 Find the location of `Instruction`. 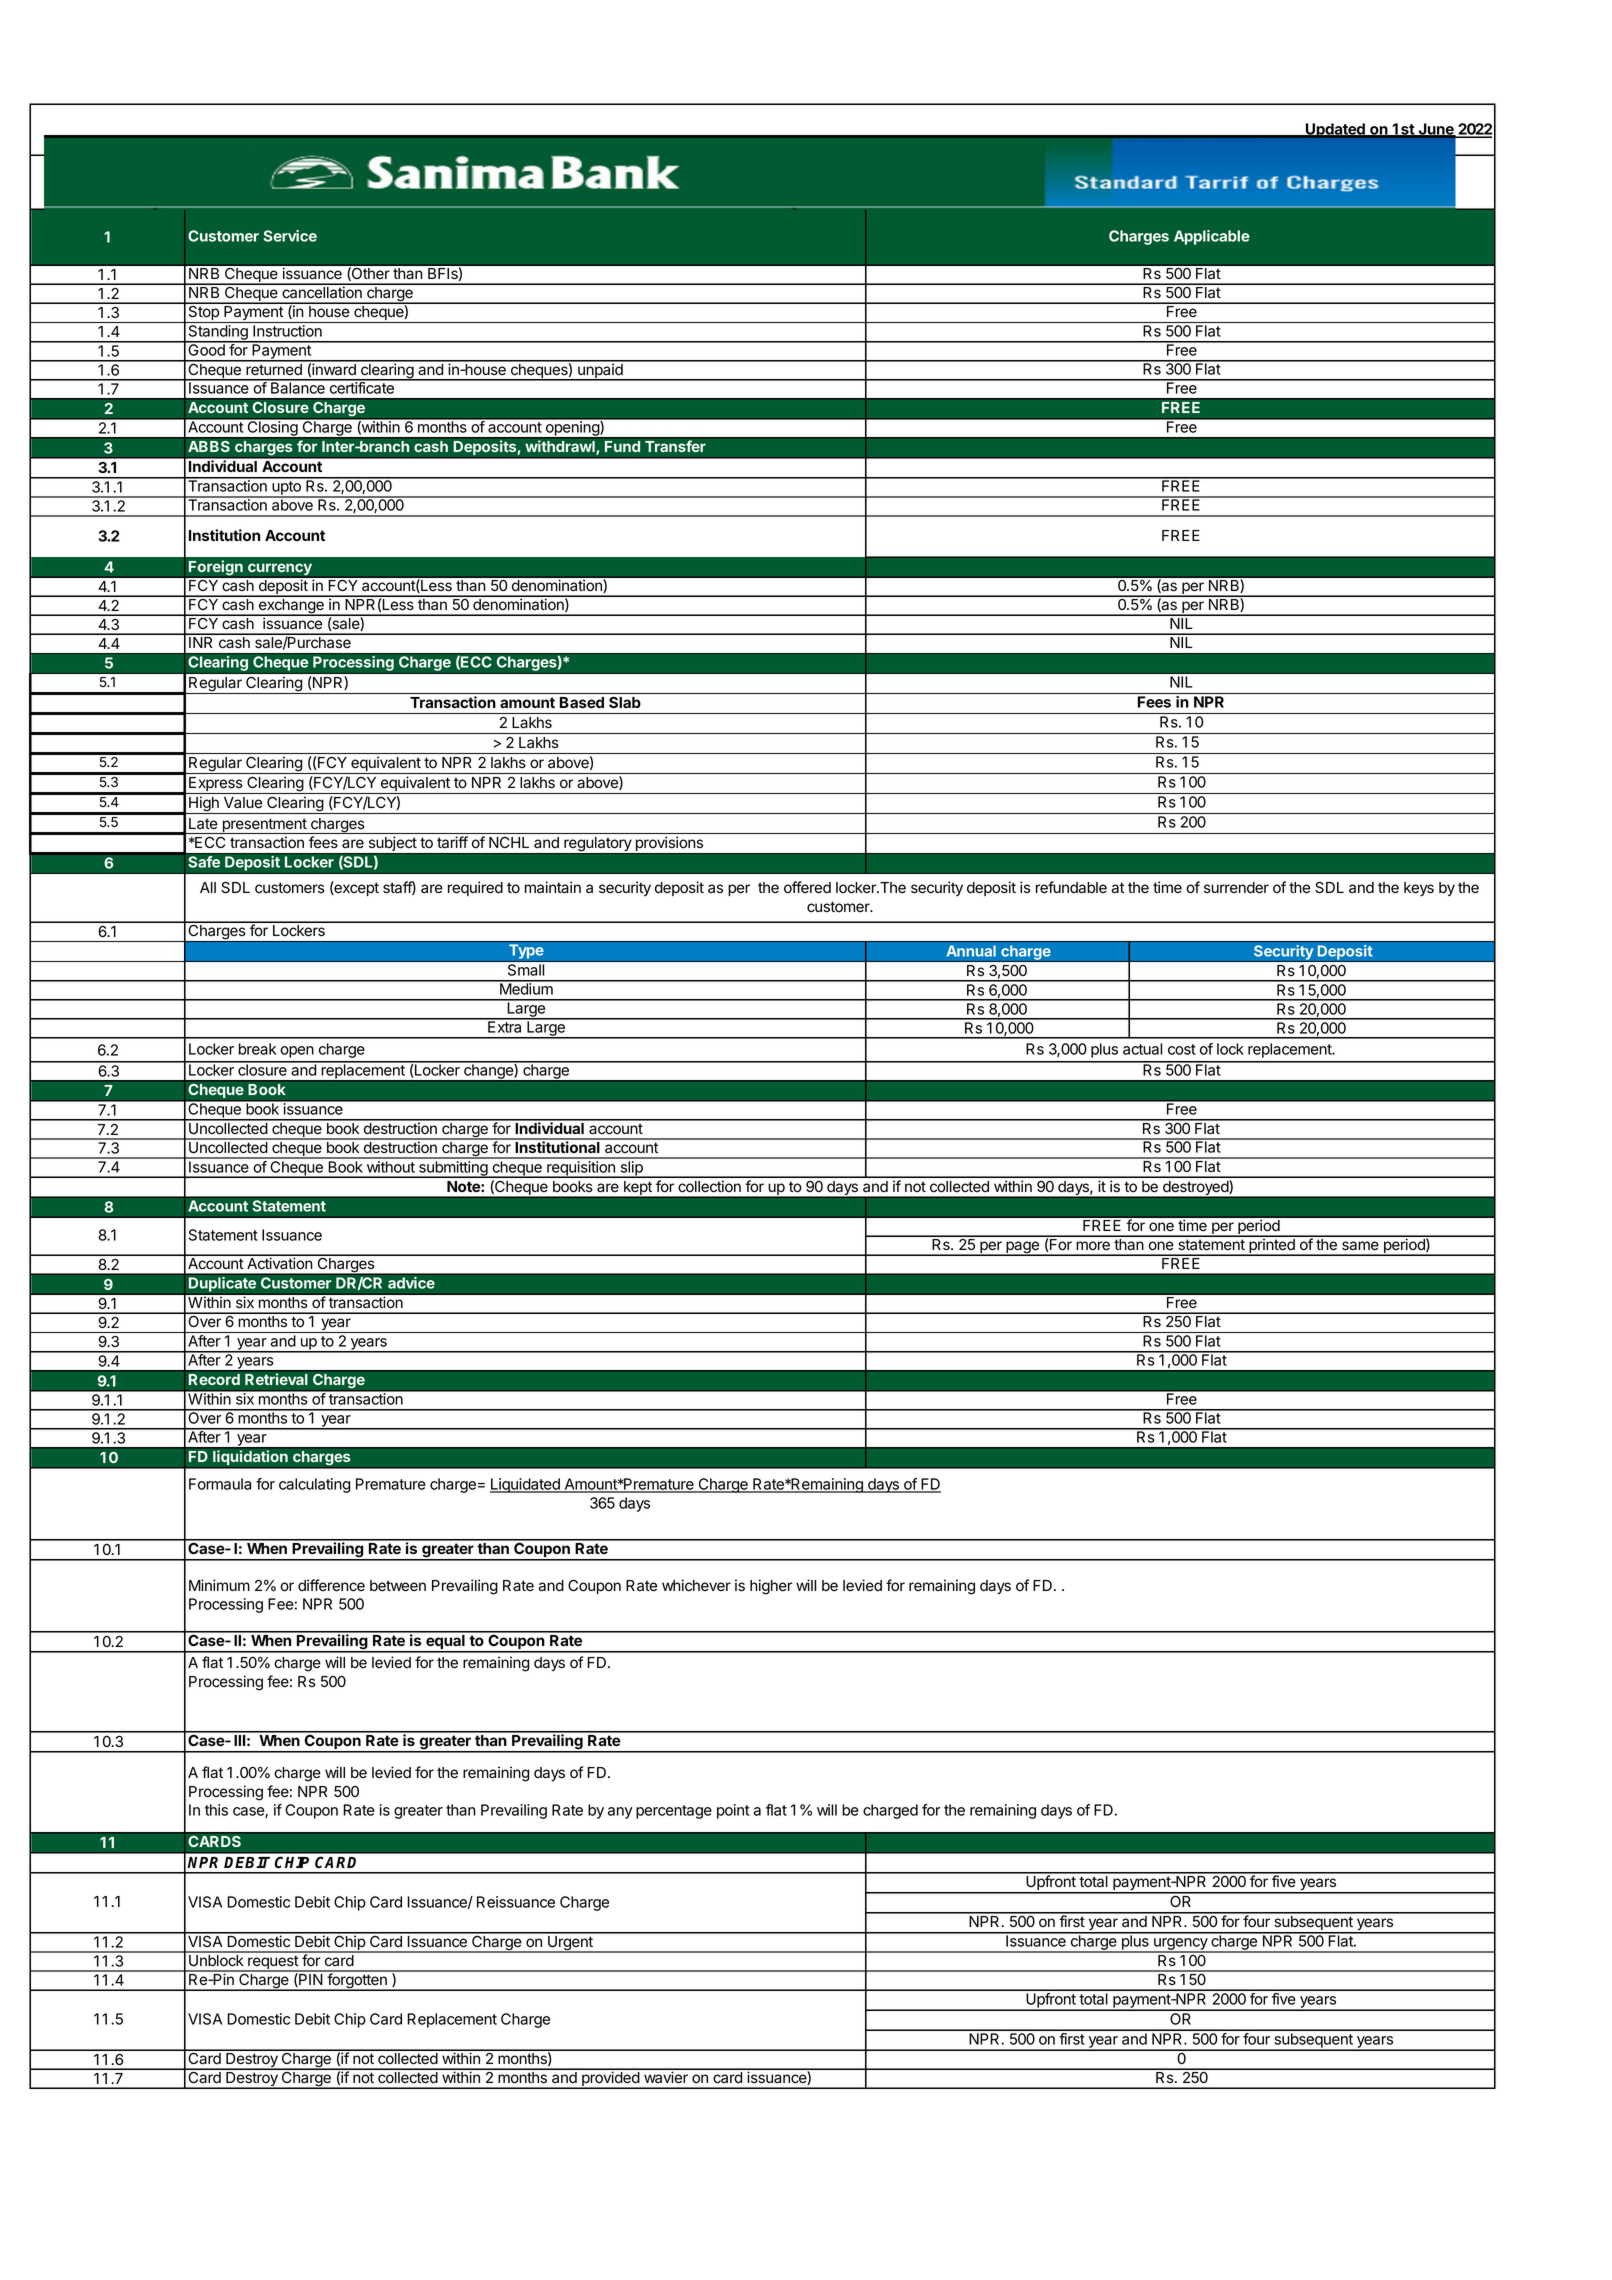

Instruction is located at coordinates (287, 331).
